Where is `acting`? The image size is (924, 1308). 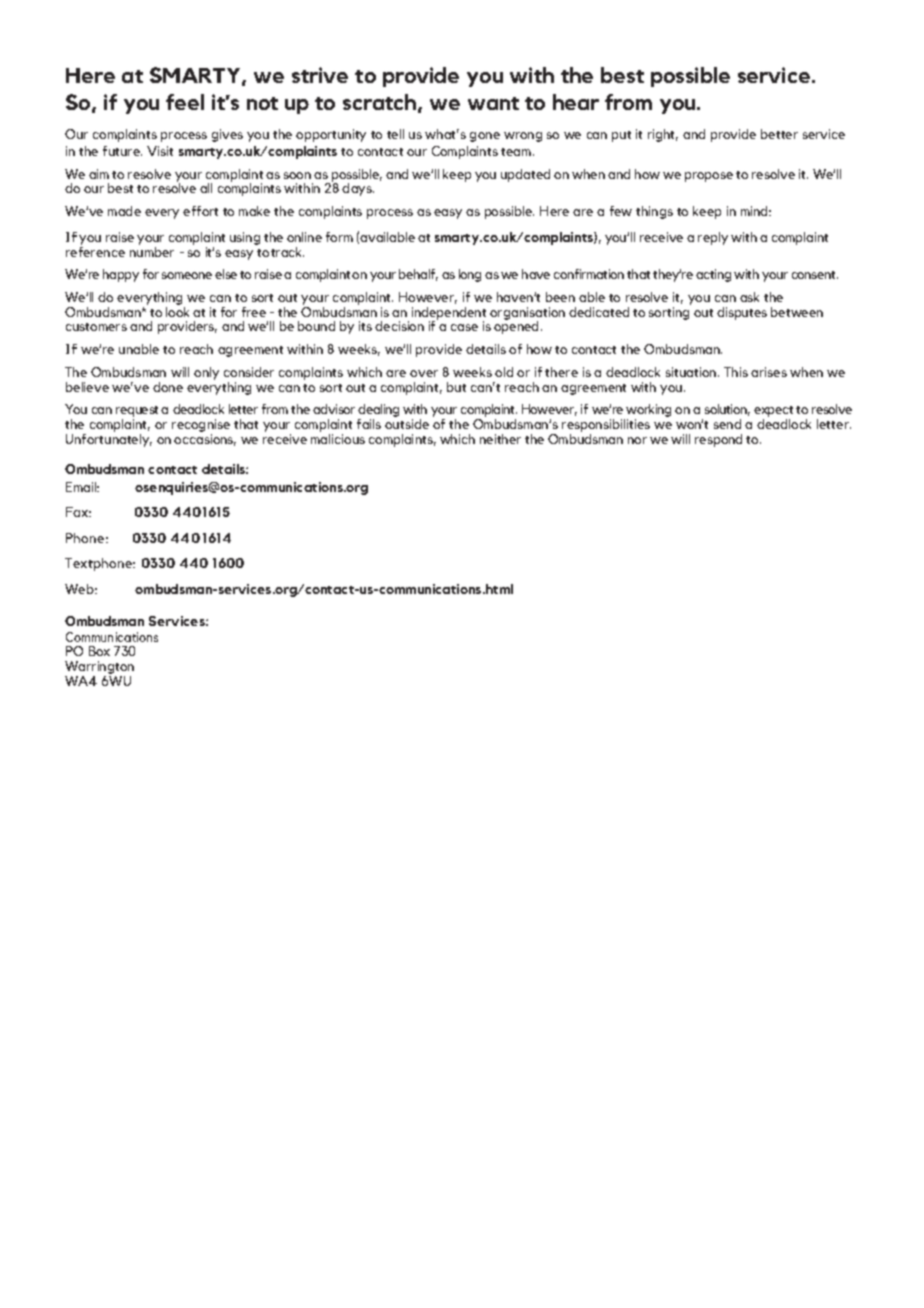 acting is located at coordinates (713, 275).
